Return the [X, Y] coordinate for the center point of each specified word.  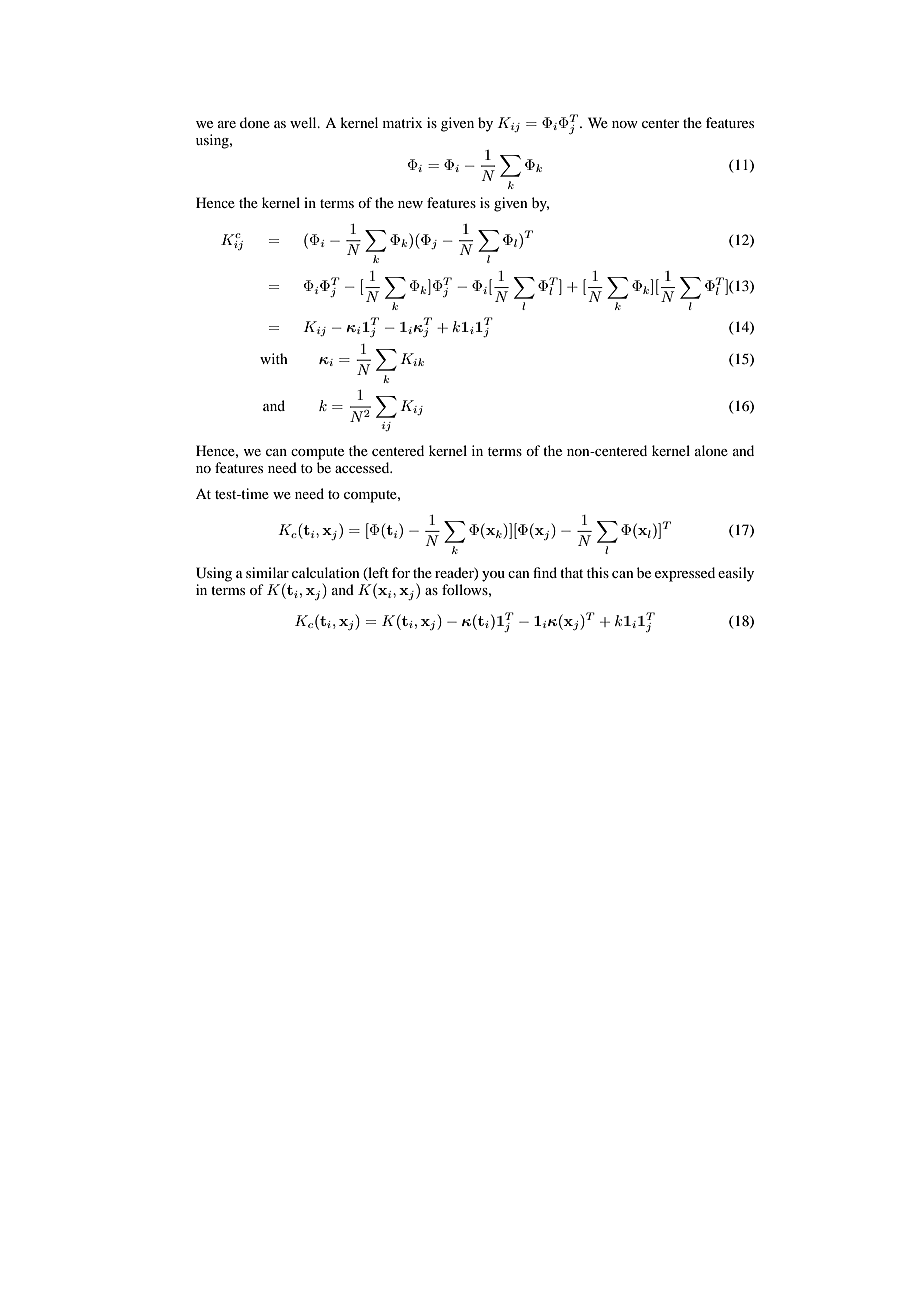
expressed [685, 574]
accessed [363, 467]
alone [711, 450]
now [625, 124]
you [493, 576]
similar [267, 572]
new [410, 204]
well [304, 122]
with [274, 358]
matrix [402, 122]
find [545, 572]
